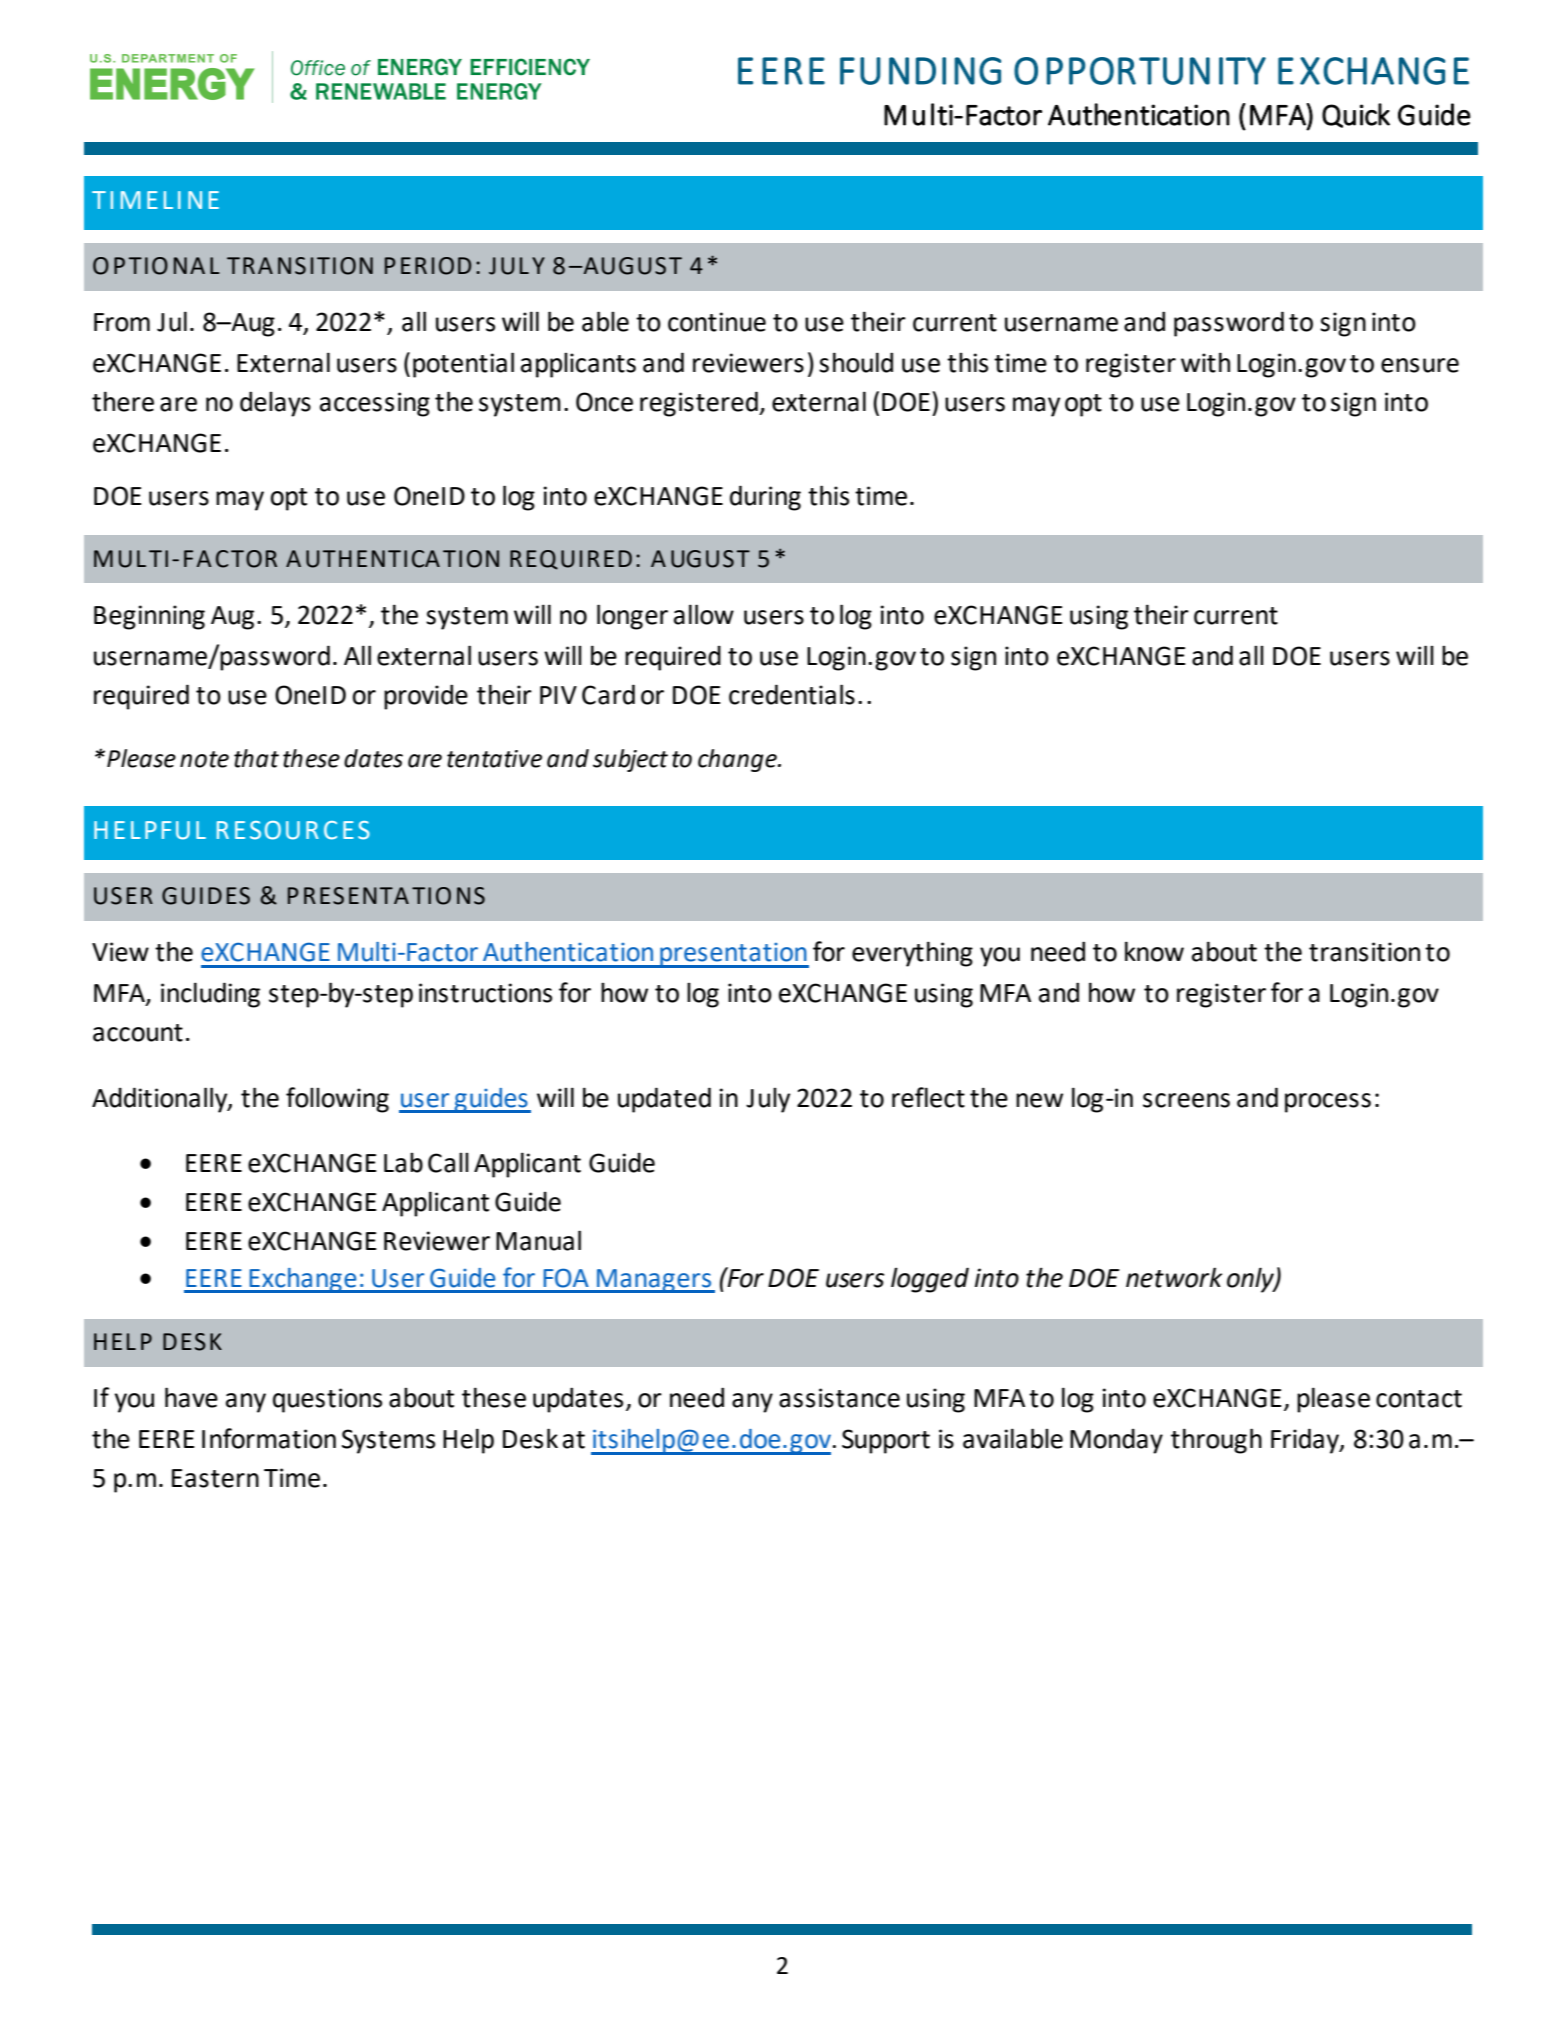  Describe the element at coordinates (428, 266) in the image. I see `PERIOD` at that location.
